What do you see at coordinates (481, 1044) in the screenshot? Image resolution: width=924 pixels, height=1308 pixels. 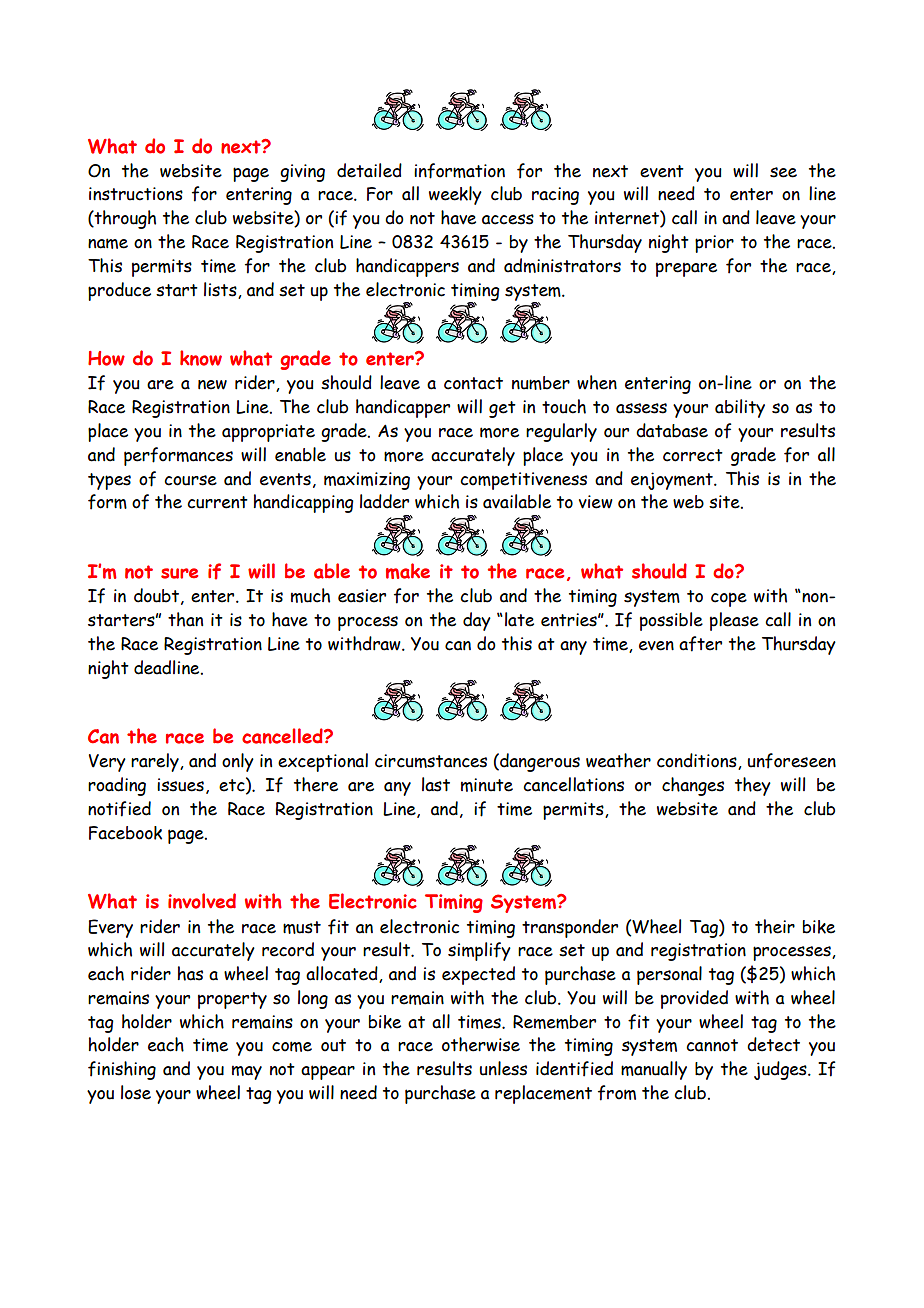 I see `otherwise` at bounding box center [481, 1044].
